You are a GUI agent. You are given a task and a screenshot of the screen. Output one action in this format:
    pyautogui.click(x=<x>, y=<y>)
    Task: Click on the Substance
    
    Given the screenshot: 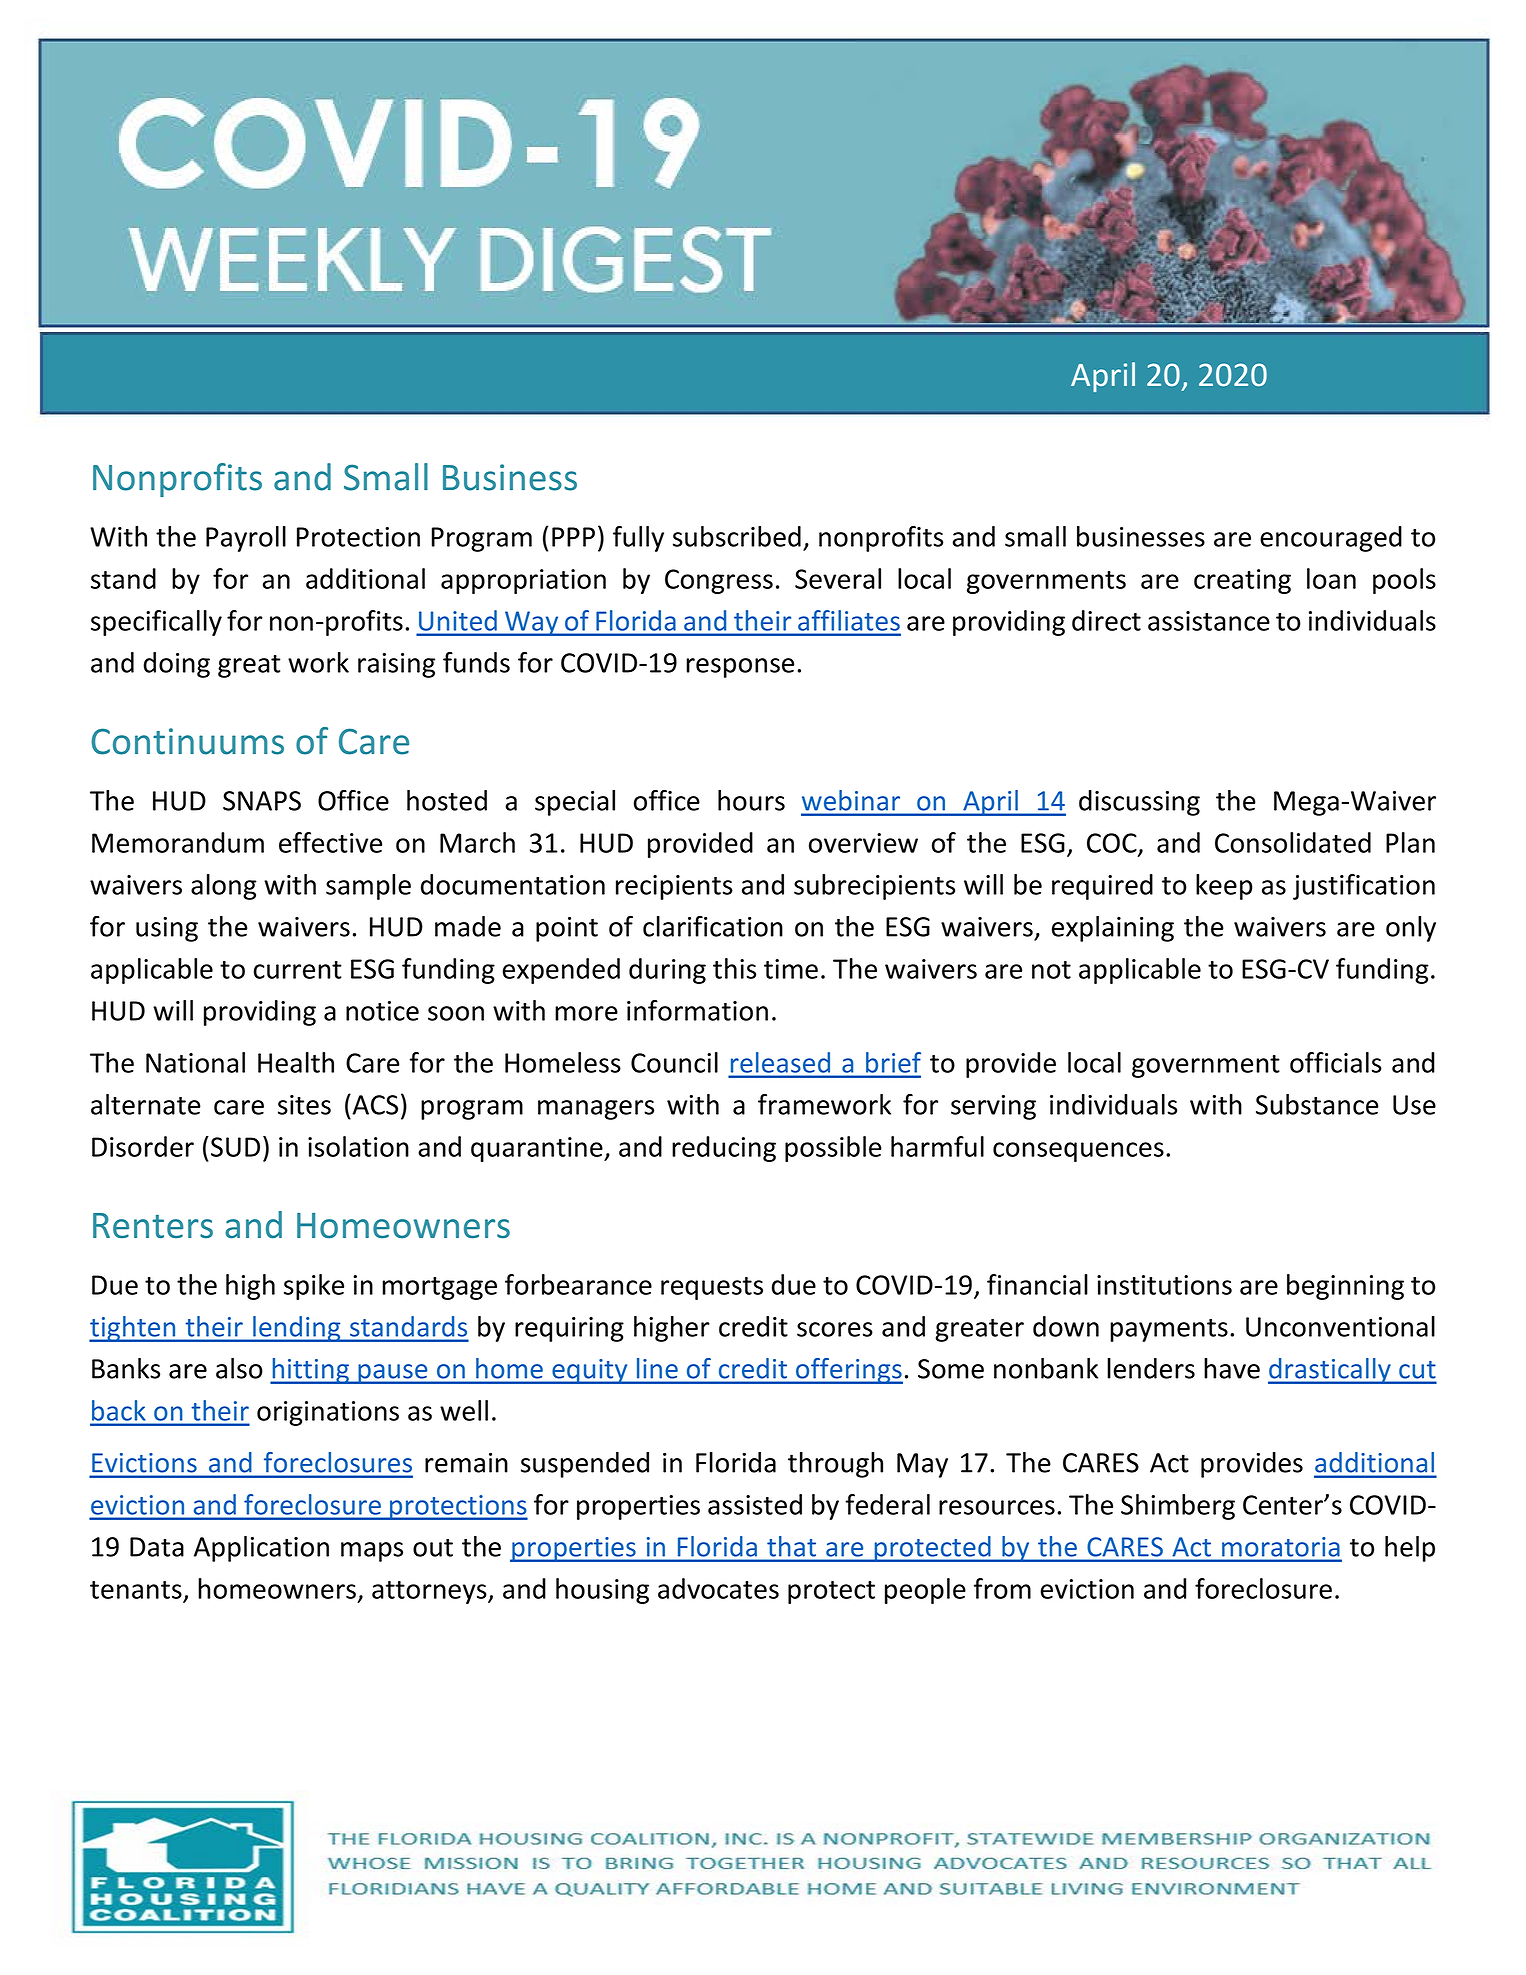 What is the action you would take?
    pyautogui.click(x=1317, y=1104)
